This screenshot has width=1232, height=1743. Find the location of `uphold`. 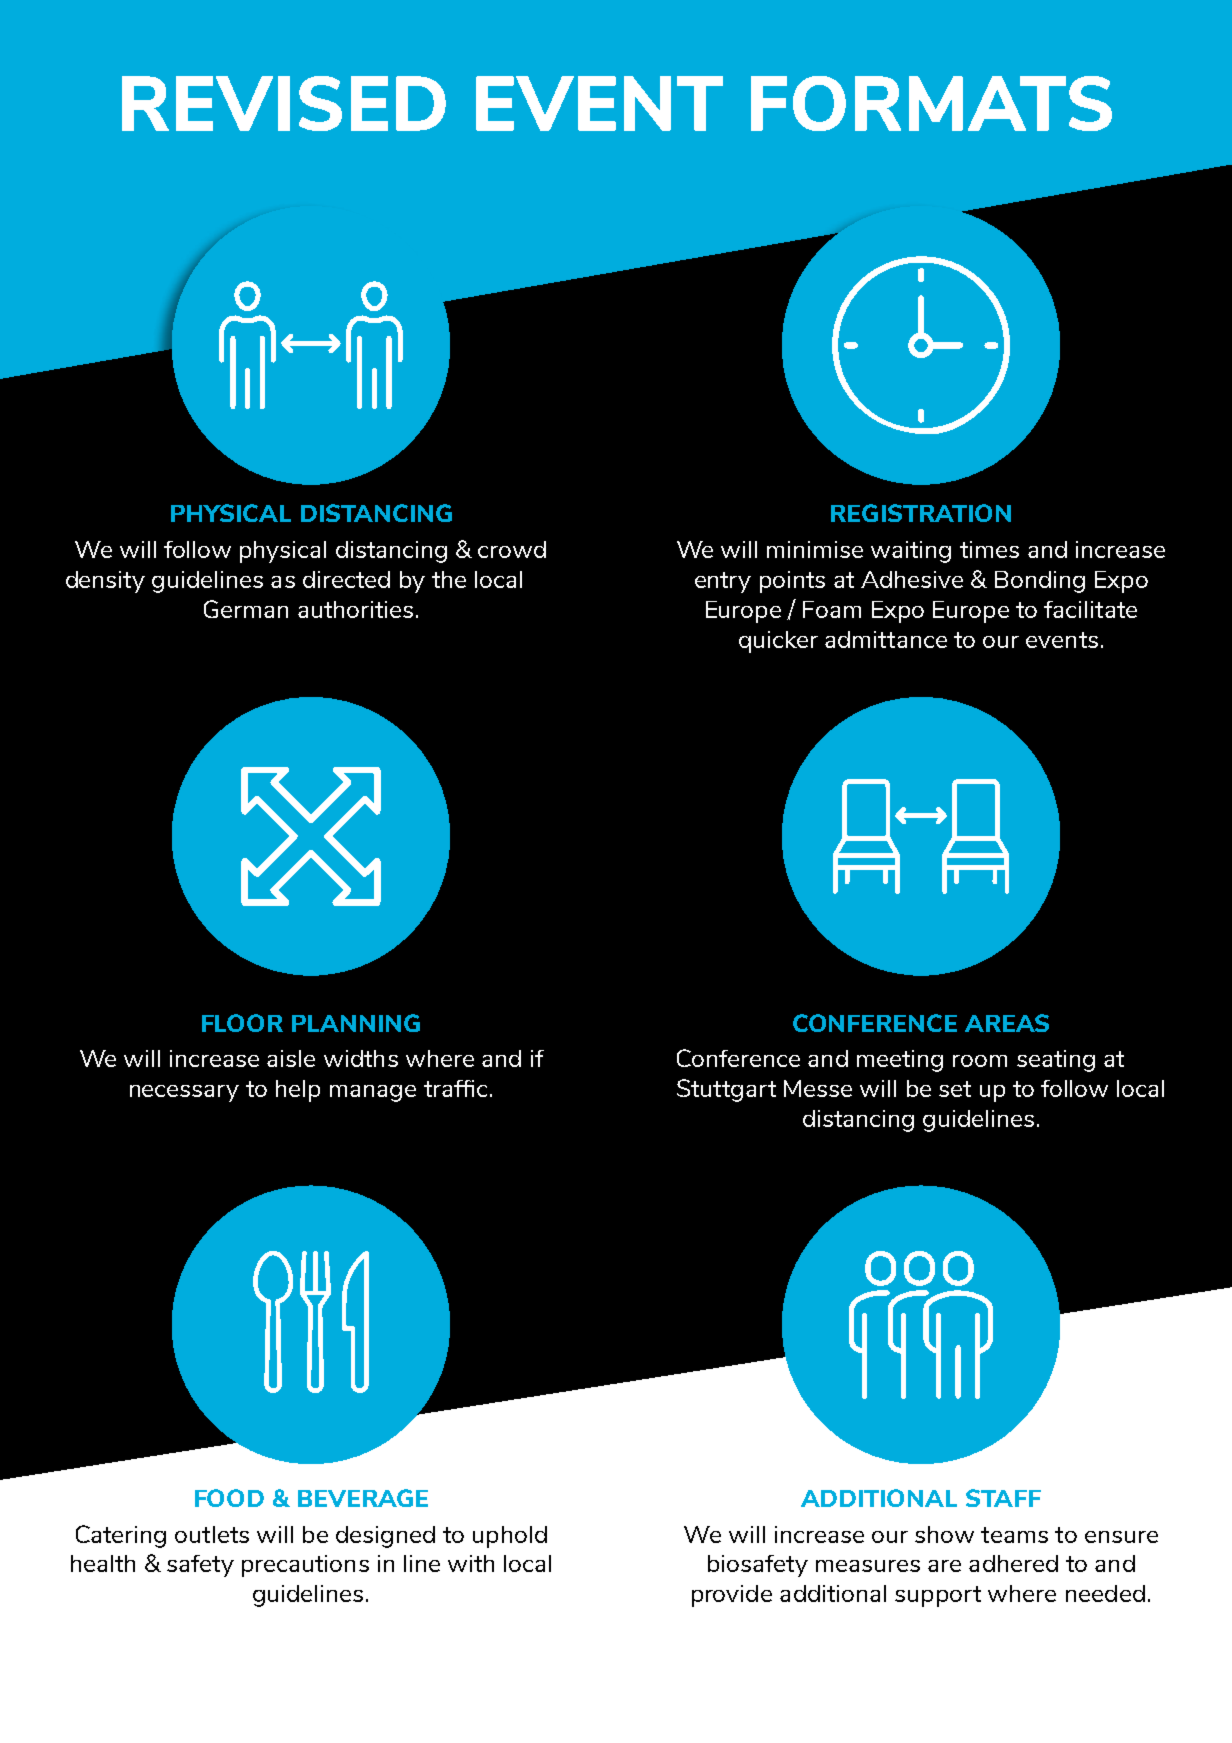

uphold is located at coordinates (510, 1537).
